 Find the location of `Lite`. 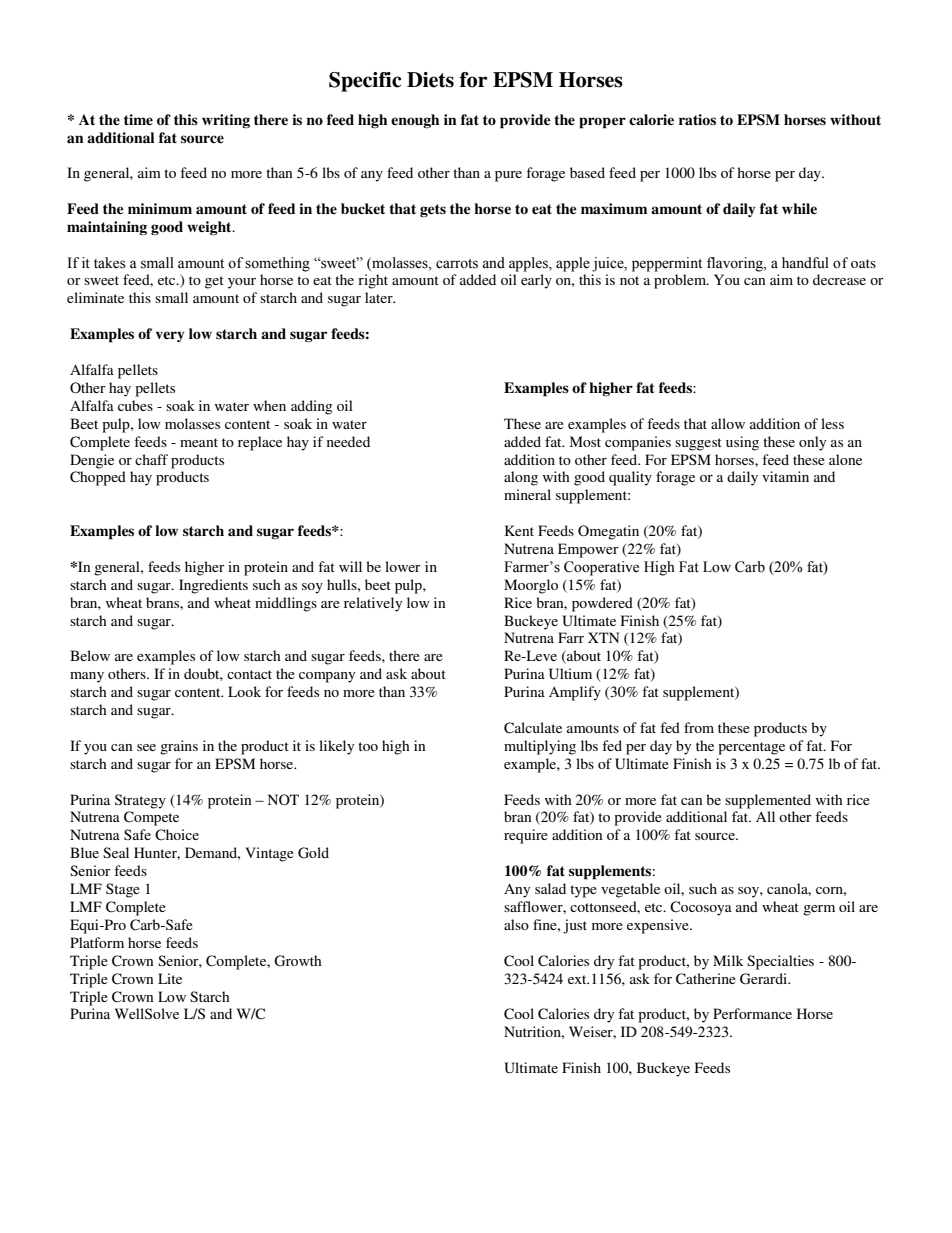

Lite is located at coordinates (170, 978).
